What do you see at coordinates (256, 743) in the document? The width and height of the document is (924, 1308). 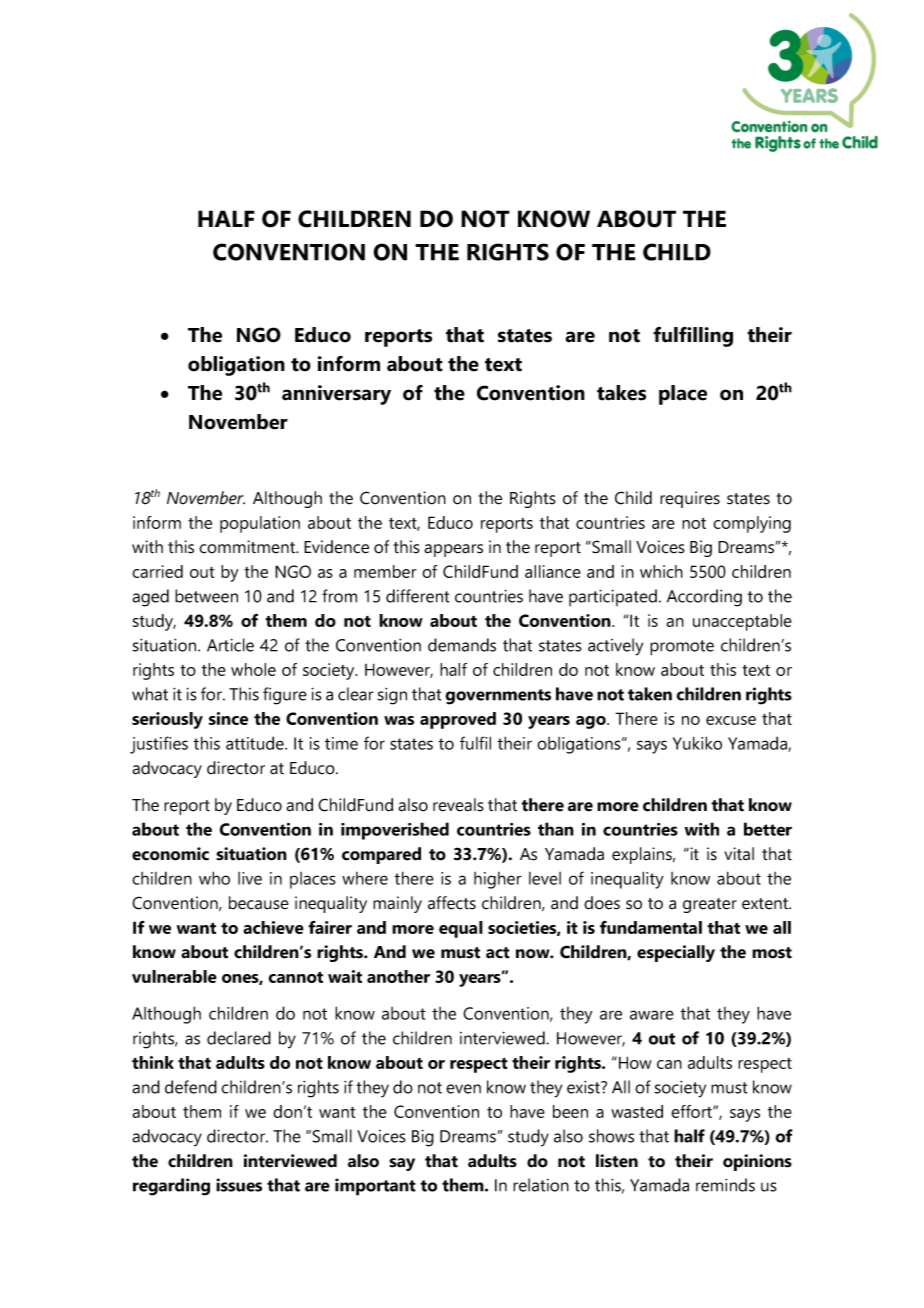 I see `attitude` at bounding box center [256, 743].
